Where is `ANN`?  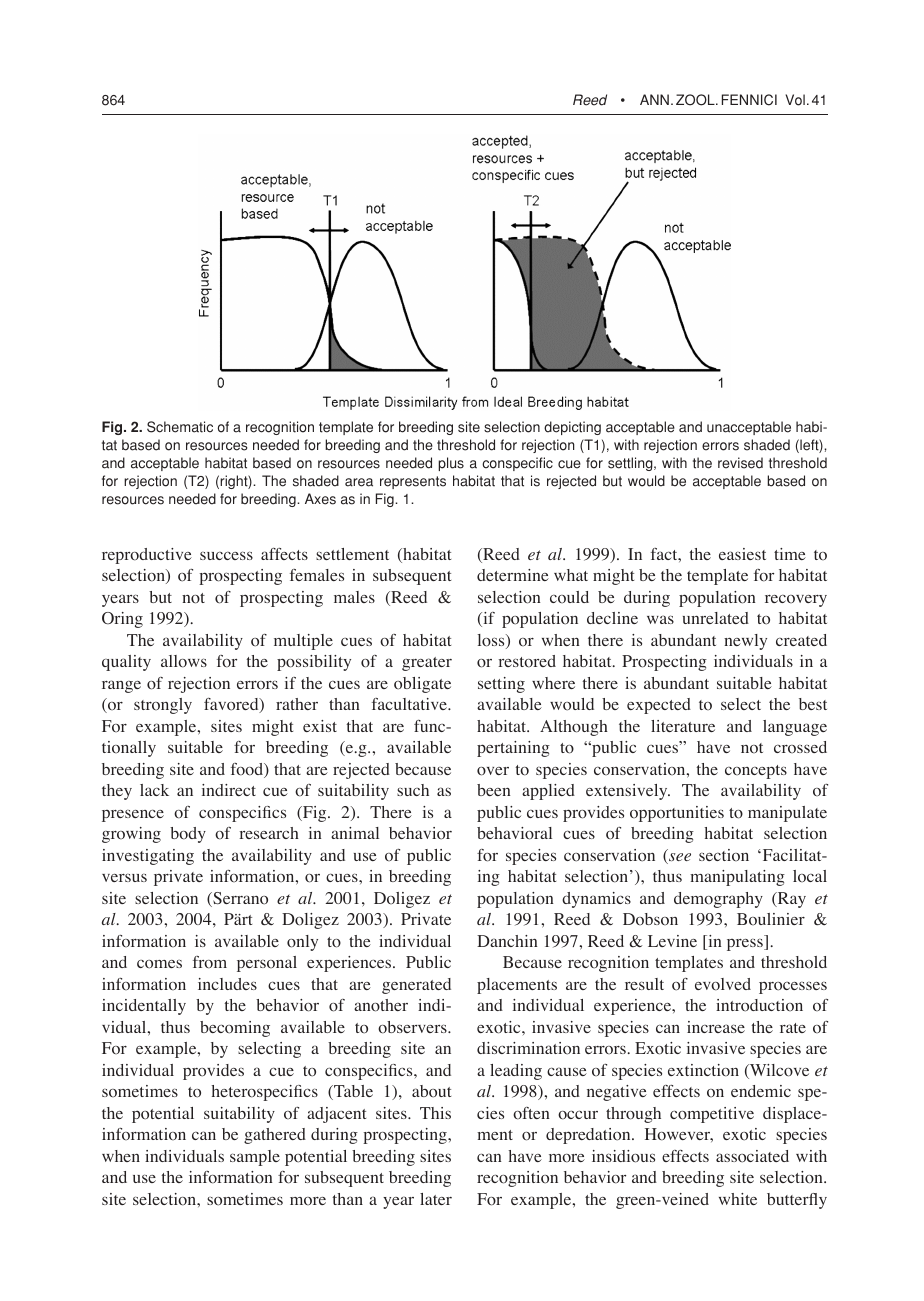 ANN is located at coordinates (654, 99).
